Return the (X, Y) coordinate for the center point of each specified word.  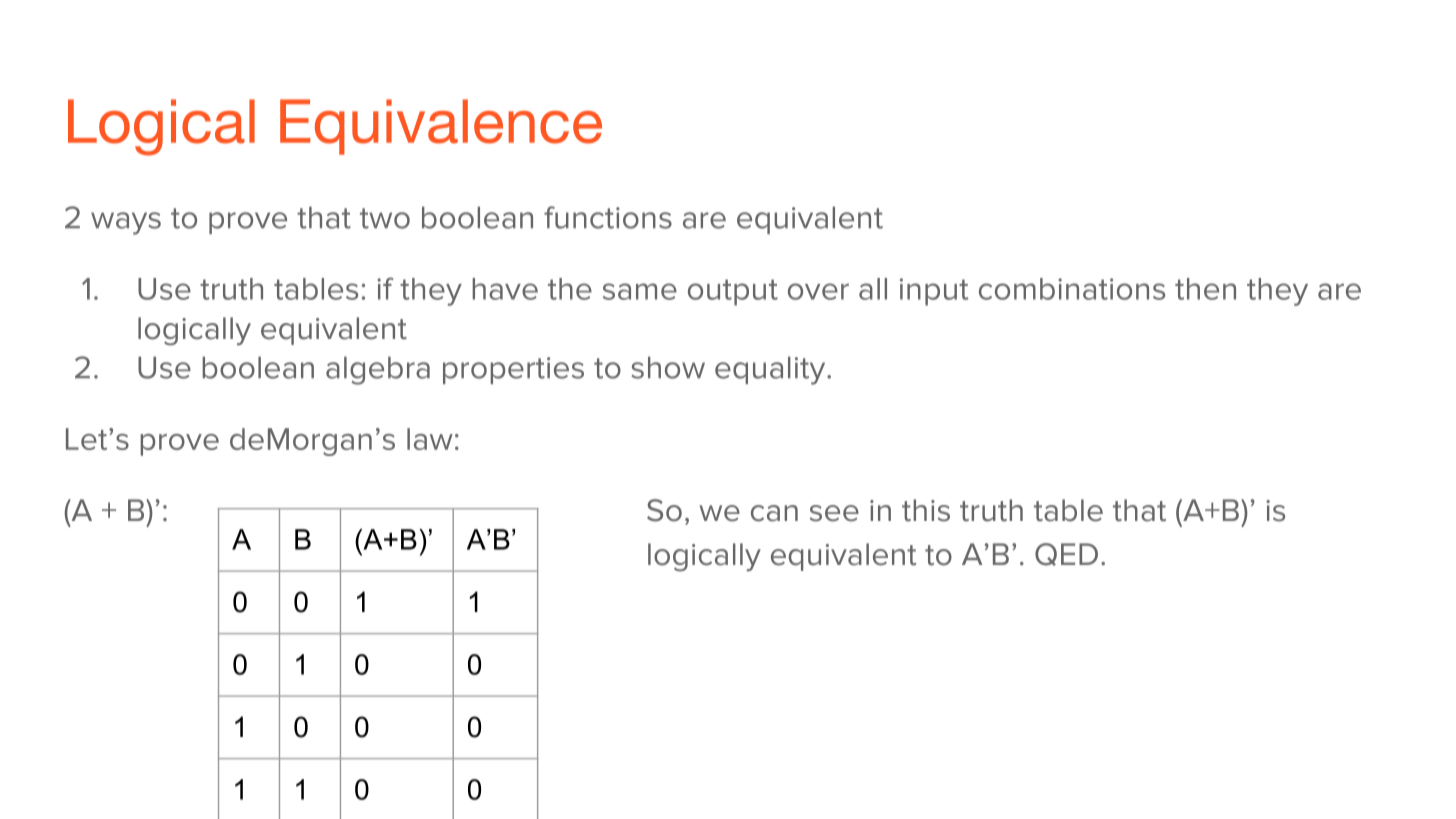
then (1205, 289)
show (668, 367)
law (430, 439)
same (640, 291)
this (926, 510)
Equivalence (441, 127)
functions (608, 217)
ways (126, 223)
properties (513, 370)
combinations (1072, 289)
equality (771, 370)
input (934, 292)
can (774, 513)
